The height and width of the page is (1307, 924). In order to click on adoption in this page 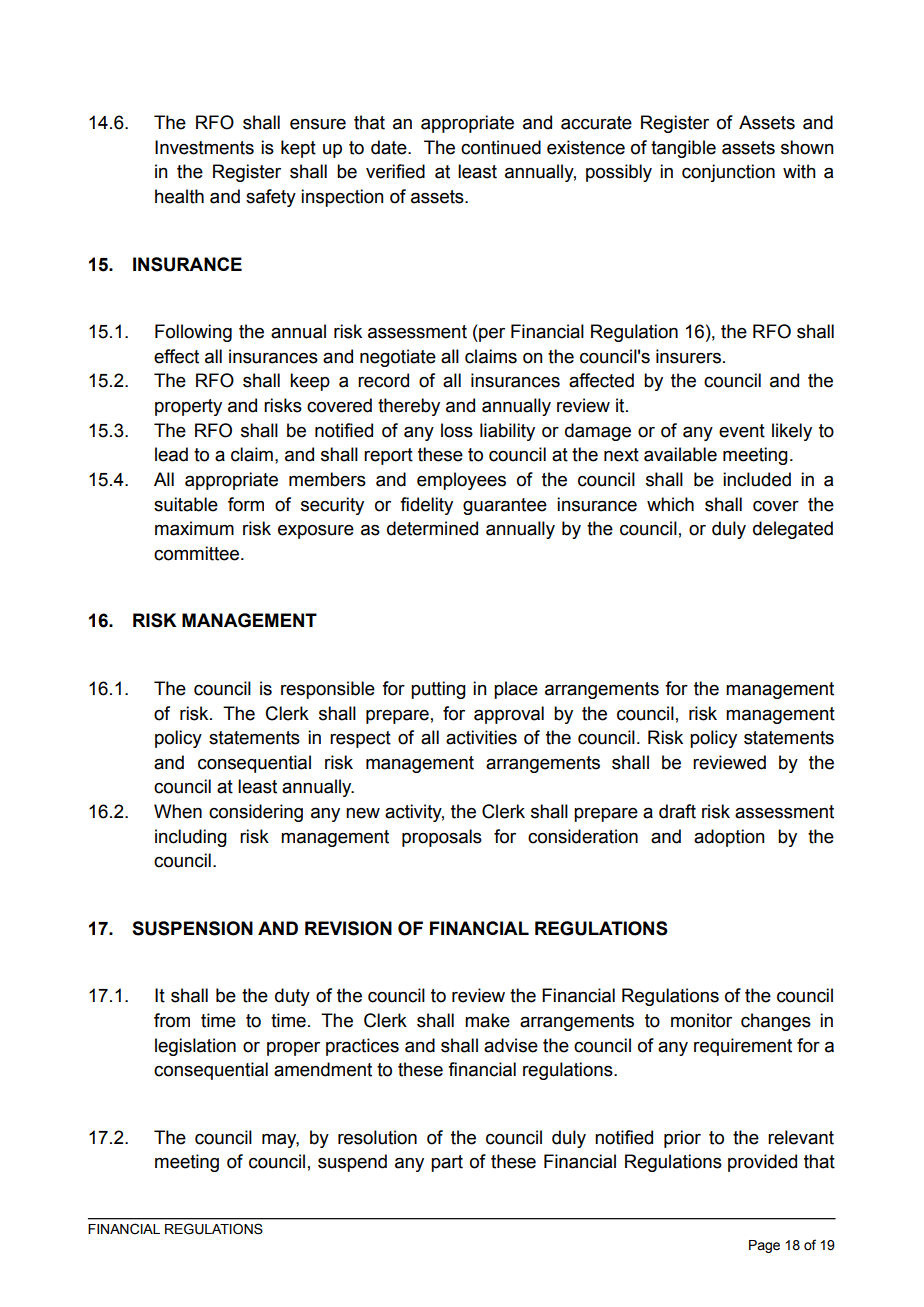, I will do `click(729, 838)`.
